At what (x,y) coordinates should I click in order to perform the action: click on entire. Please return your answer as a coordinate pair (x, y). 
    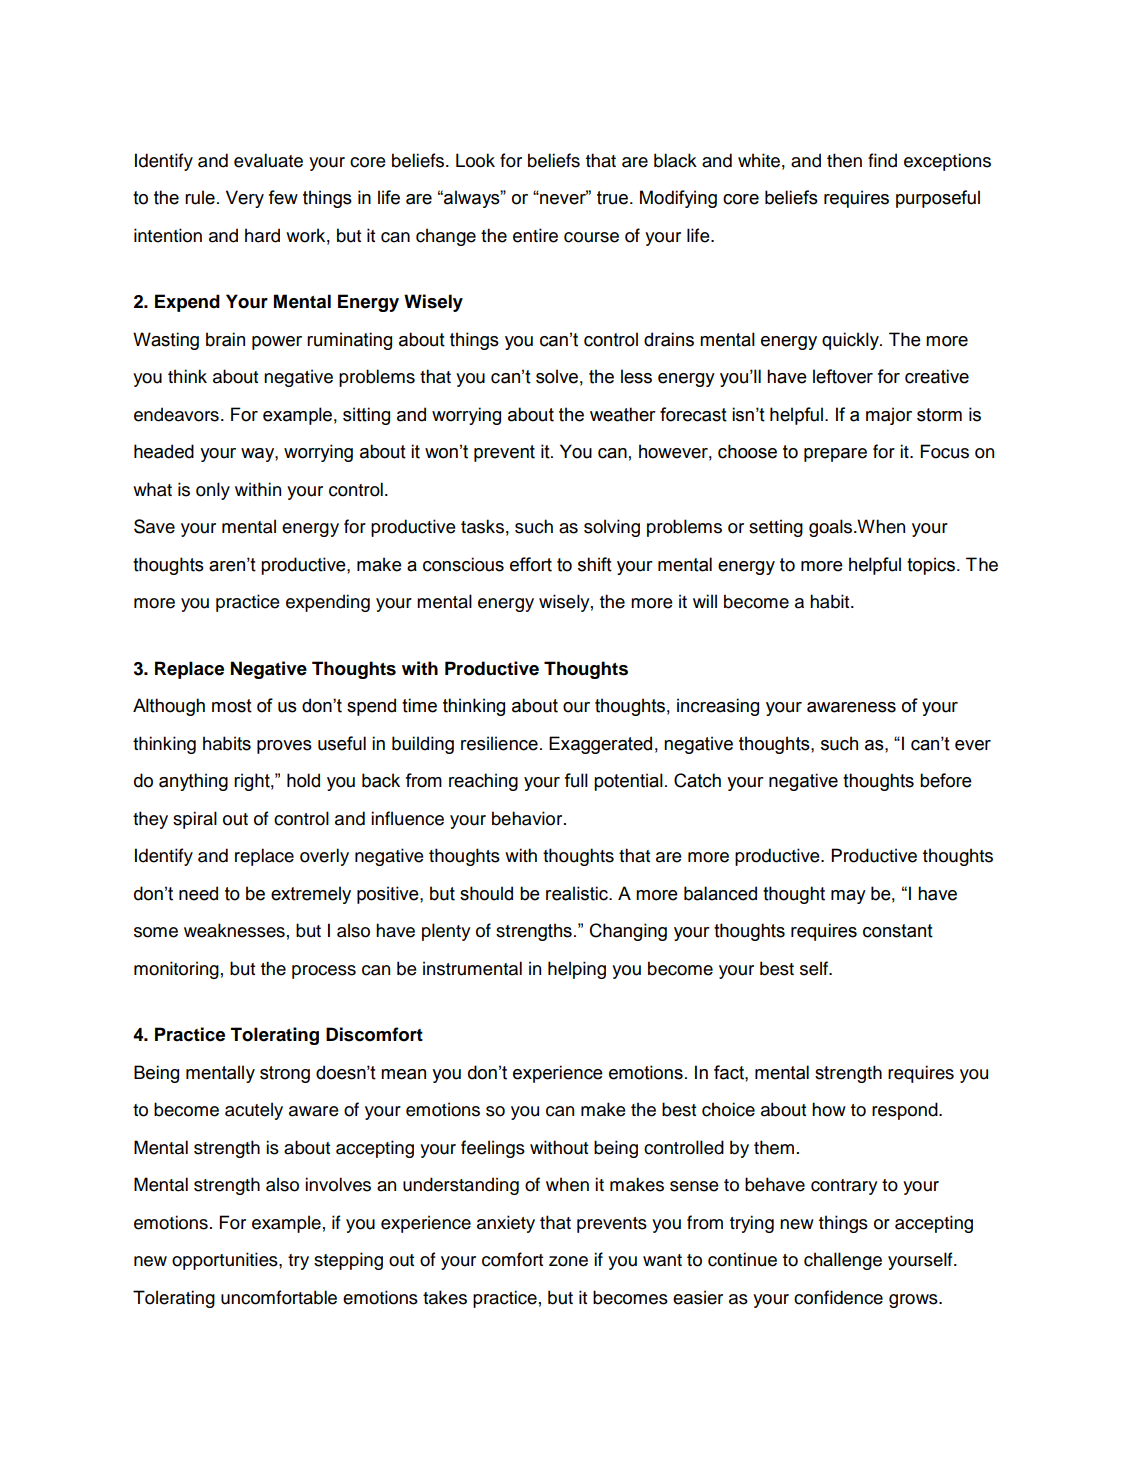
    Looking at the image, I should click on (535, 235).
